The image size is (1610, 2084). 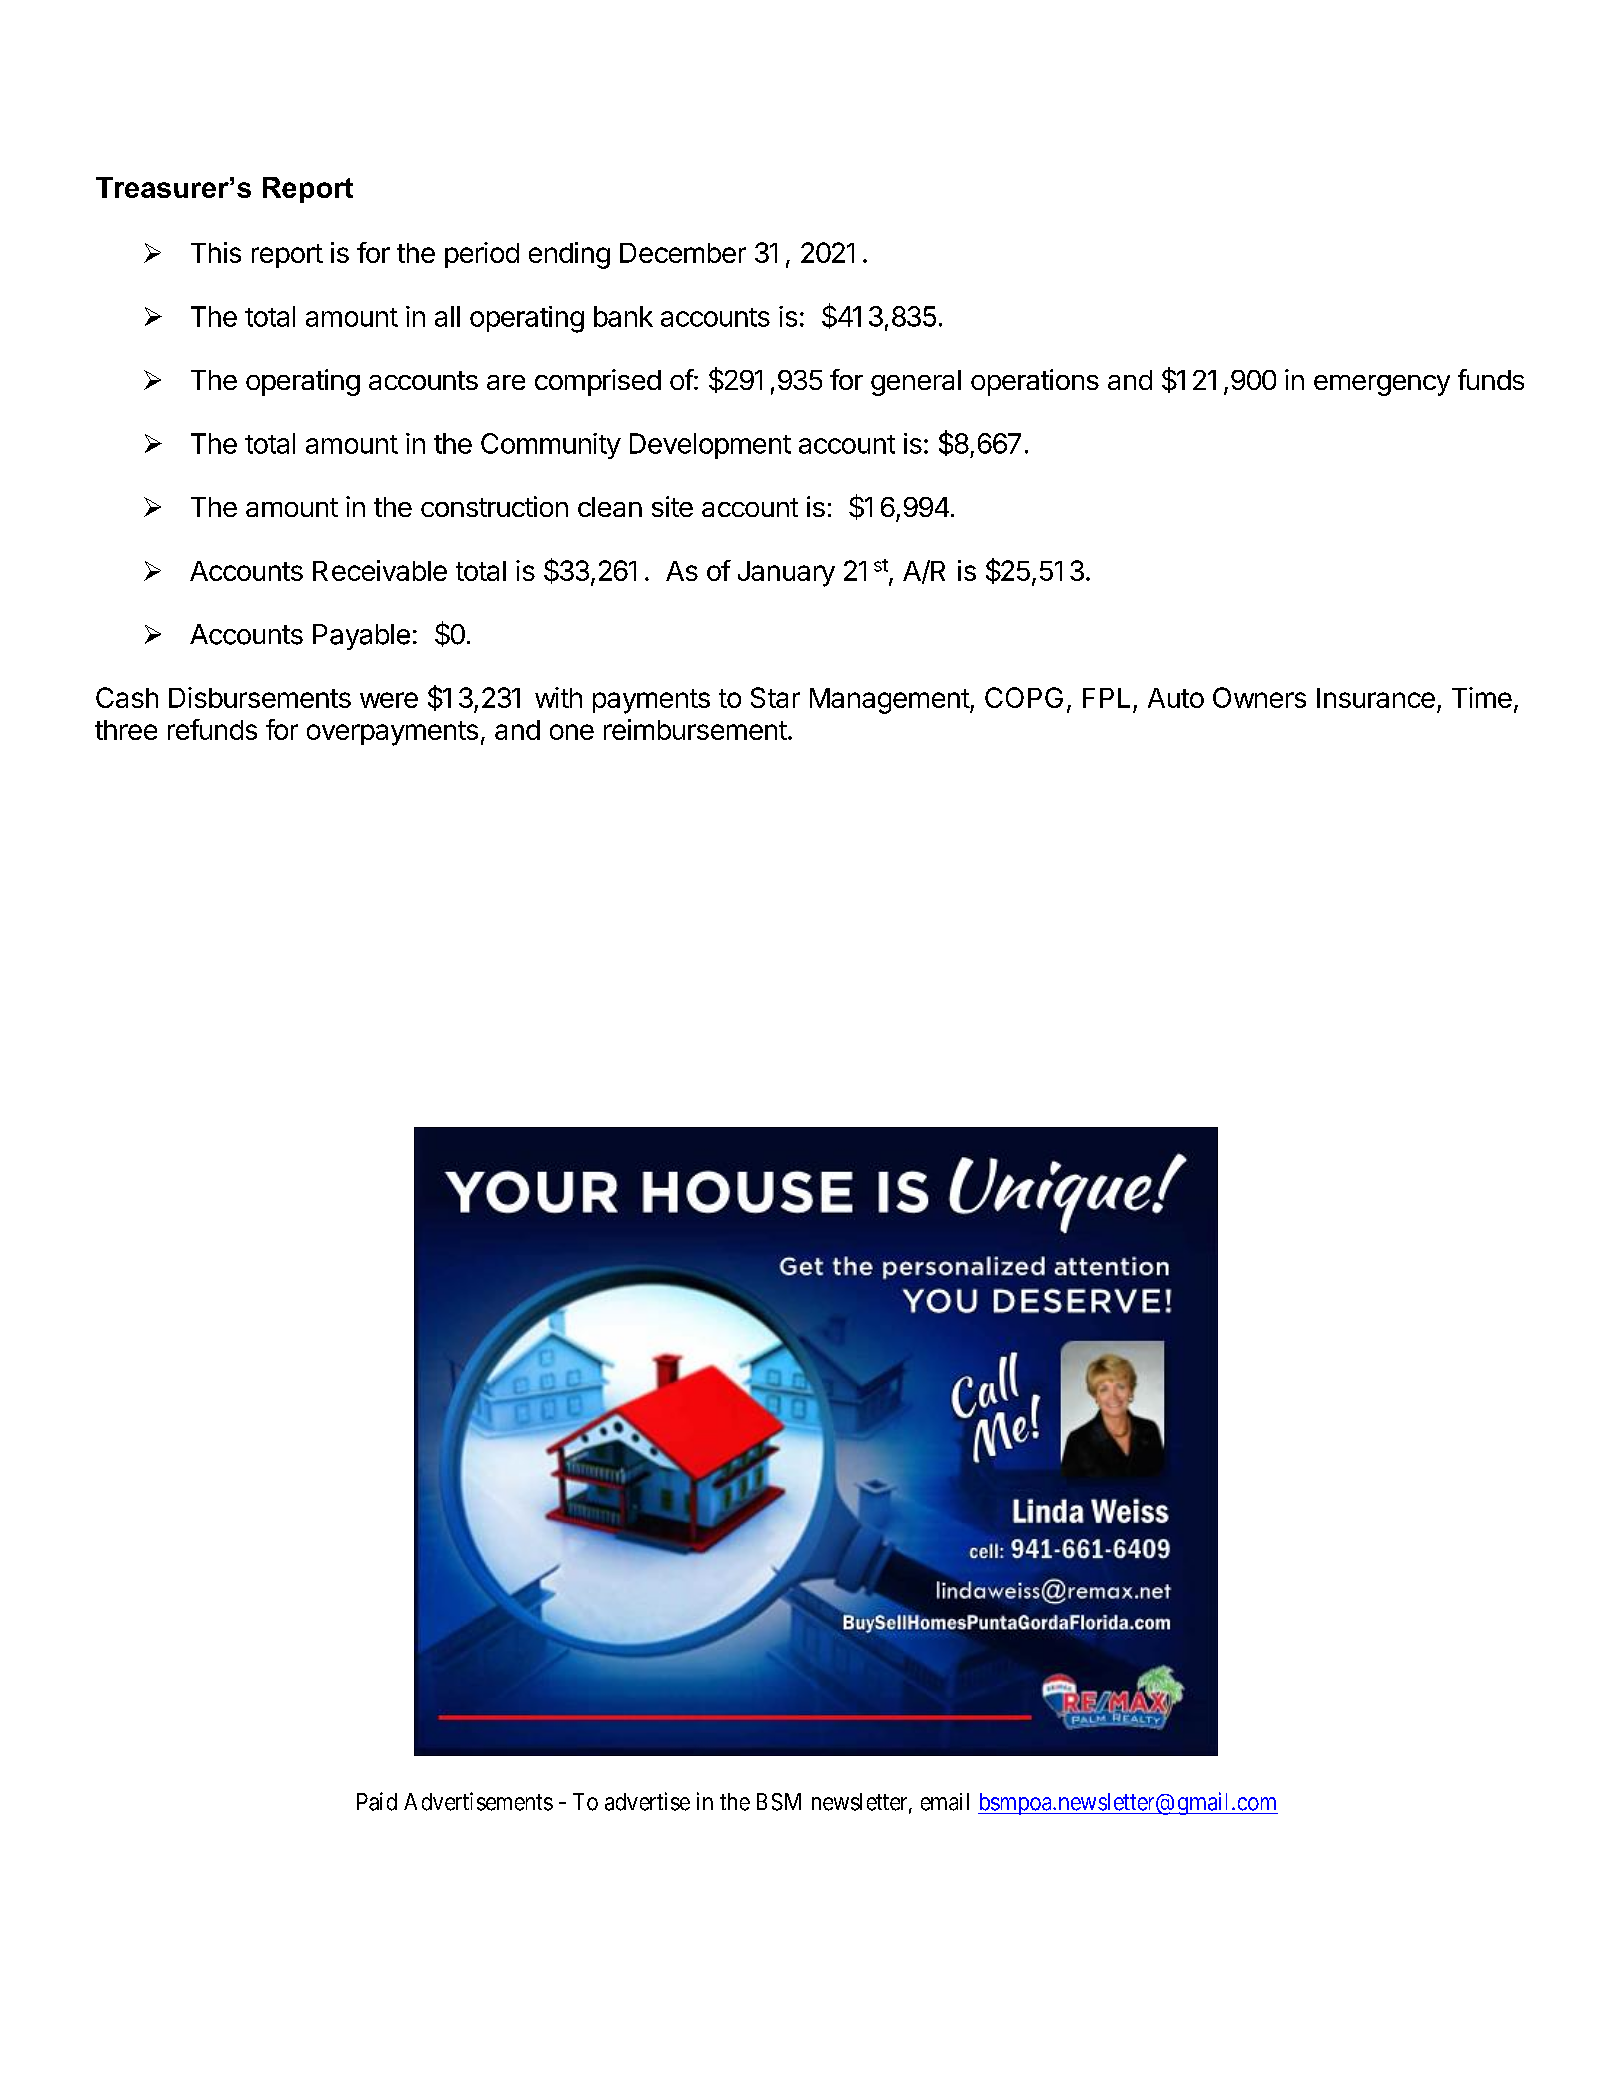 I want to click on three, so click(x=126, y=730).
